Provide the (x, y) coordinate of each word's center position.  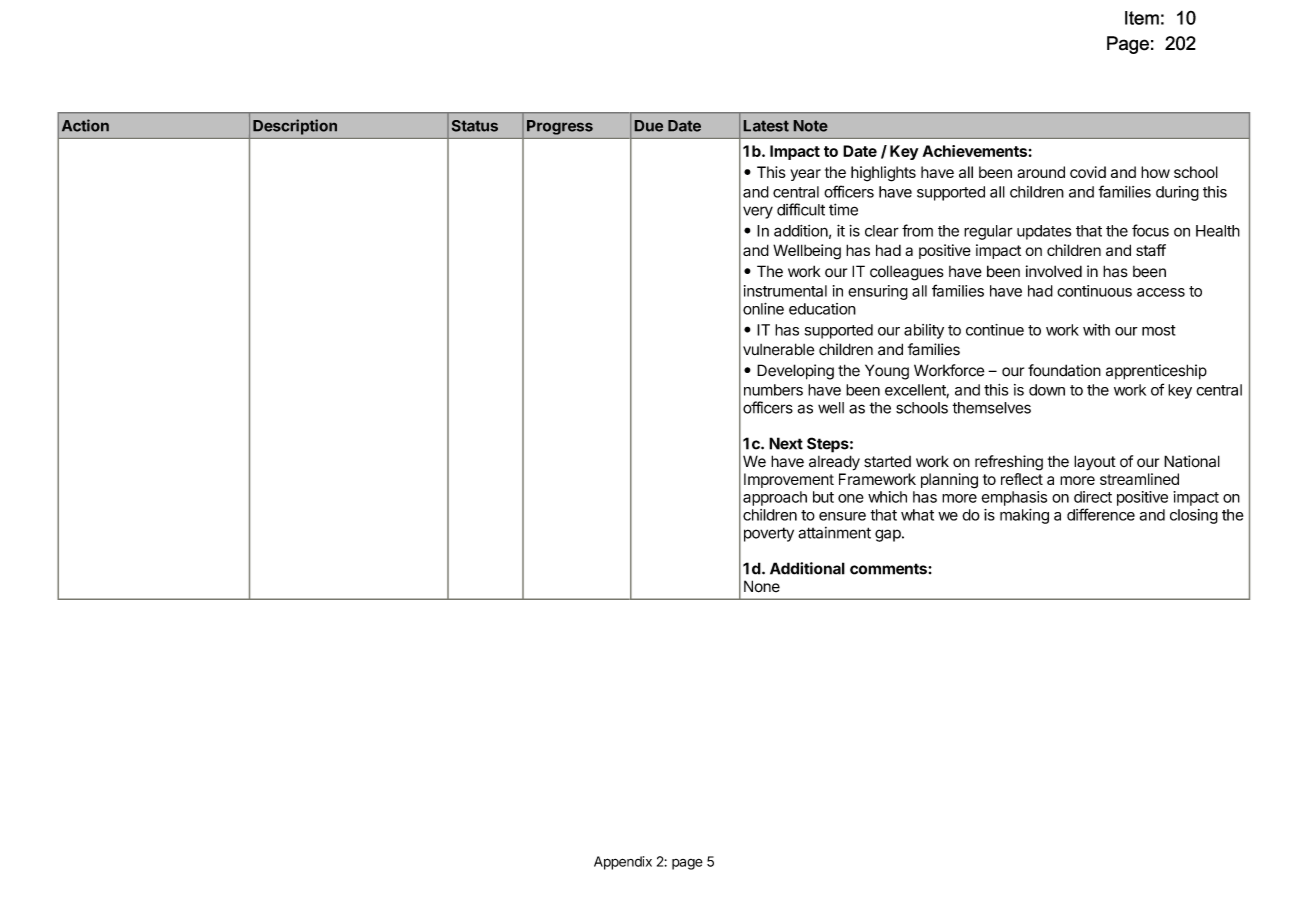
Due (649, 126)
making (1024, 516)
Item (1142, 18)
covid (1088, 172)
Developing (795, 372)
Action (85, 125)
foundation (1064, 370)
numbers (773, 390)
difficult (801, 209)
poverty (769, 534)
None (762, 586)
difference (1101, 514)
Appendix (623, 863)
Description (295, 127)
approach (775, 498)
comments (889, 569)
